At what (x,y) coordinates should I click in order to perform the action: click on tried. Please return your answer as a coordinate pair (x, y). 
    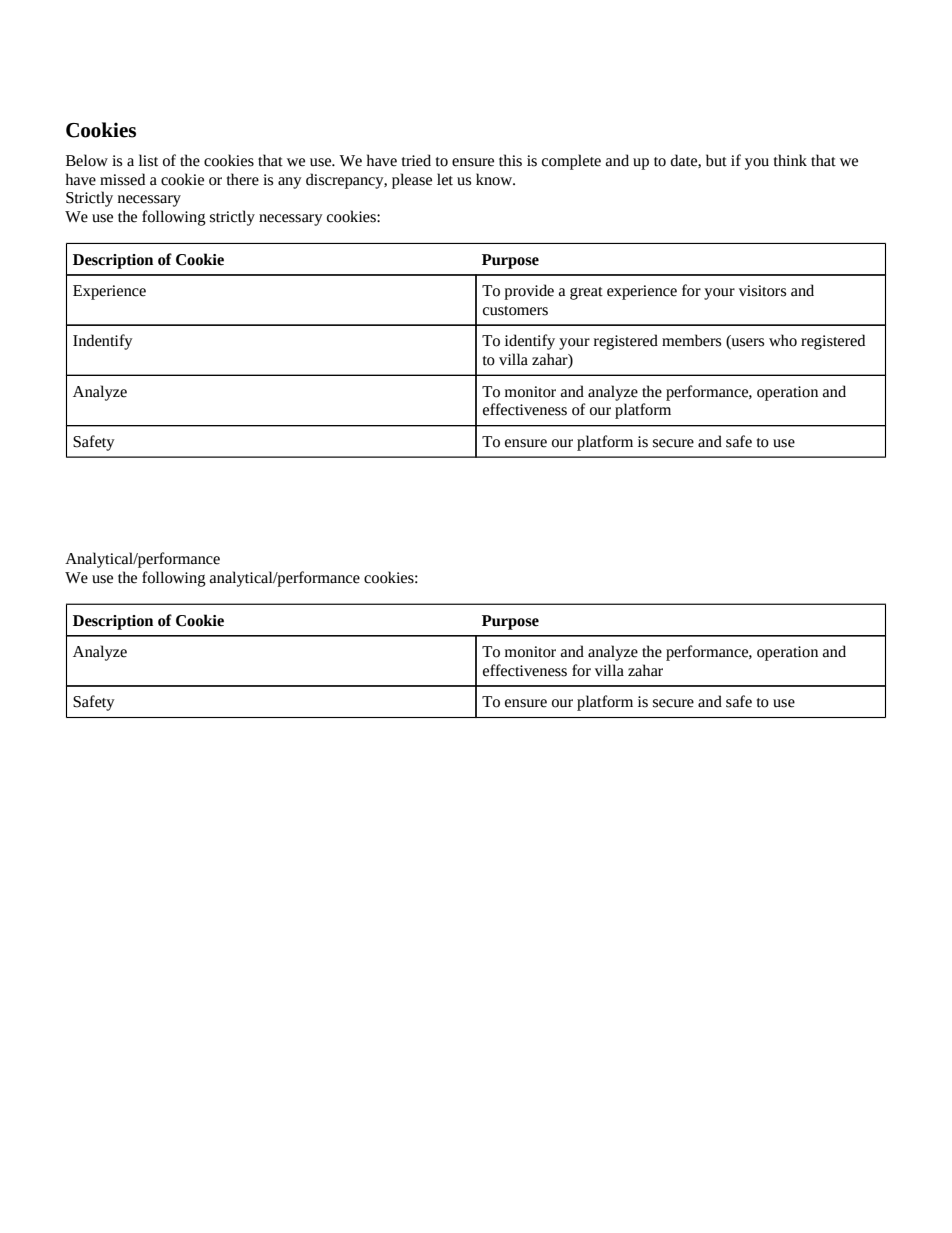
    Looking at the image, I should click on (416, 160).
